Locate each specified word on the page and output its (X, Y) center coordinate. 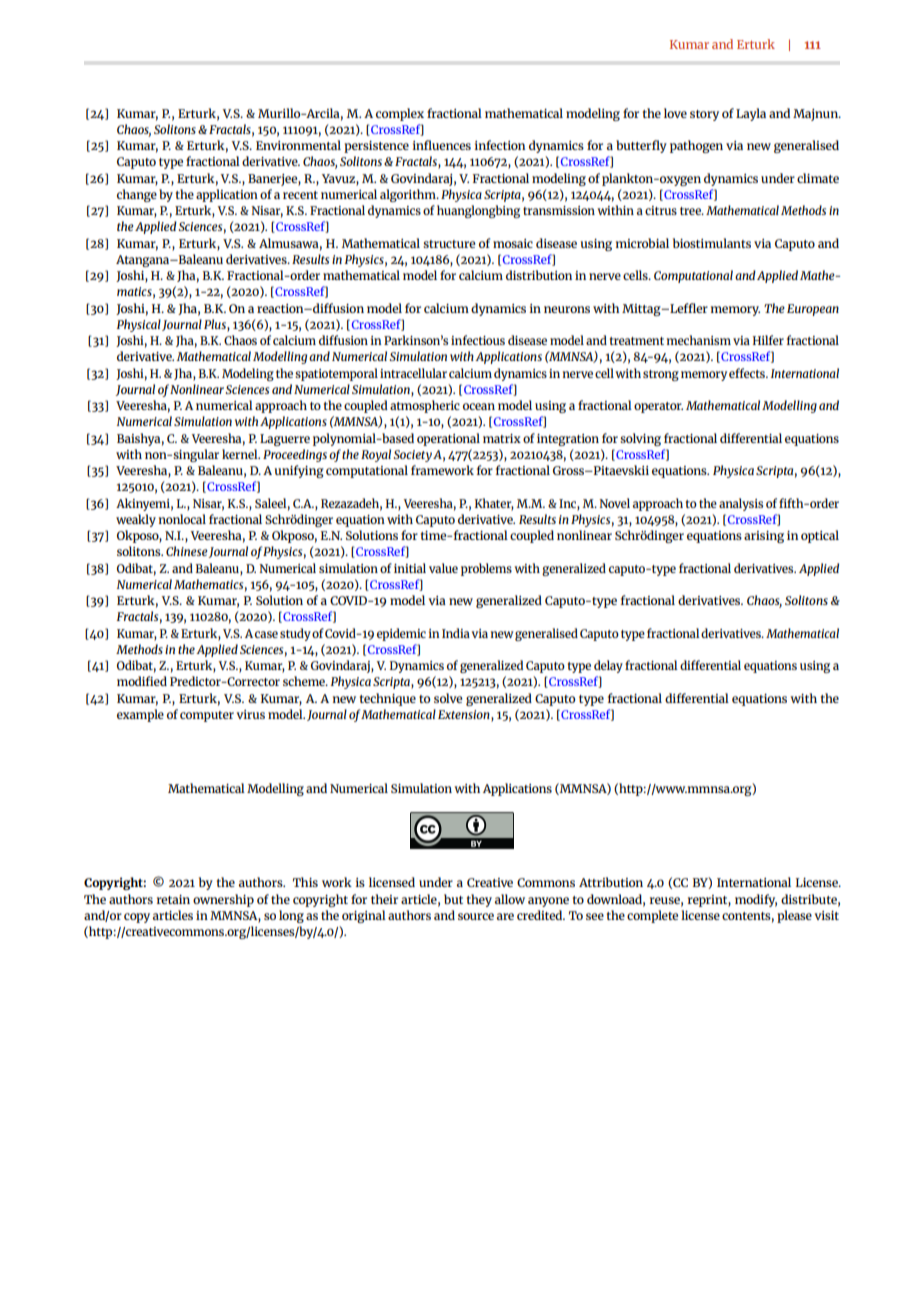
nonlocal (182, 519)
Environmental (298, 145)
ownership (223, 900)
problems (486, 569)
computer (207, 716)
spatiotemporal (336, 374)
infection (499, 145)
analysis (741, 504)
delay (608, 666)
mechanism (699, 340)
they (479, 900)
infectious (478, 340)
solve (448, 698)
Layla (751, 114)
